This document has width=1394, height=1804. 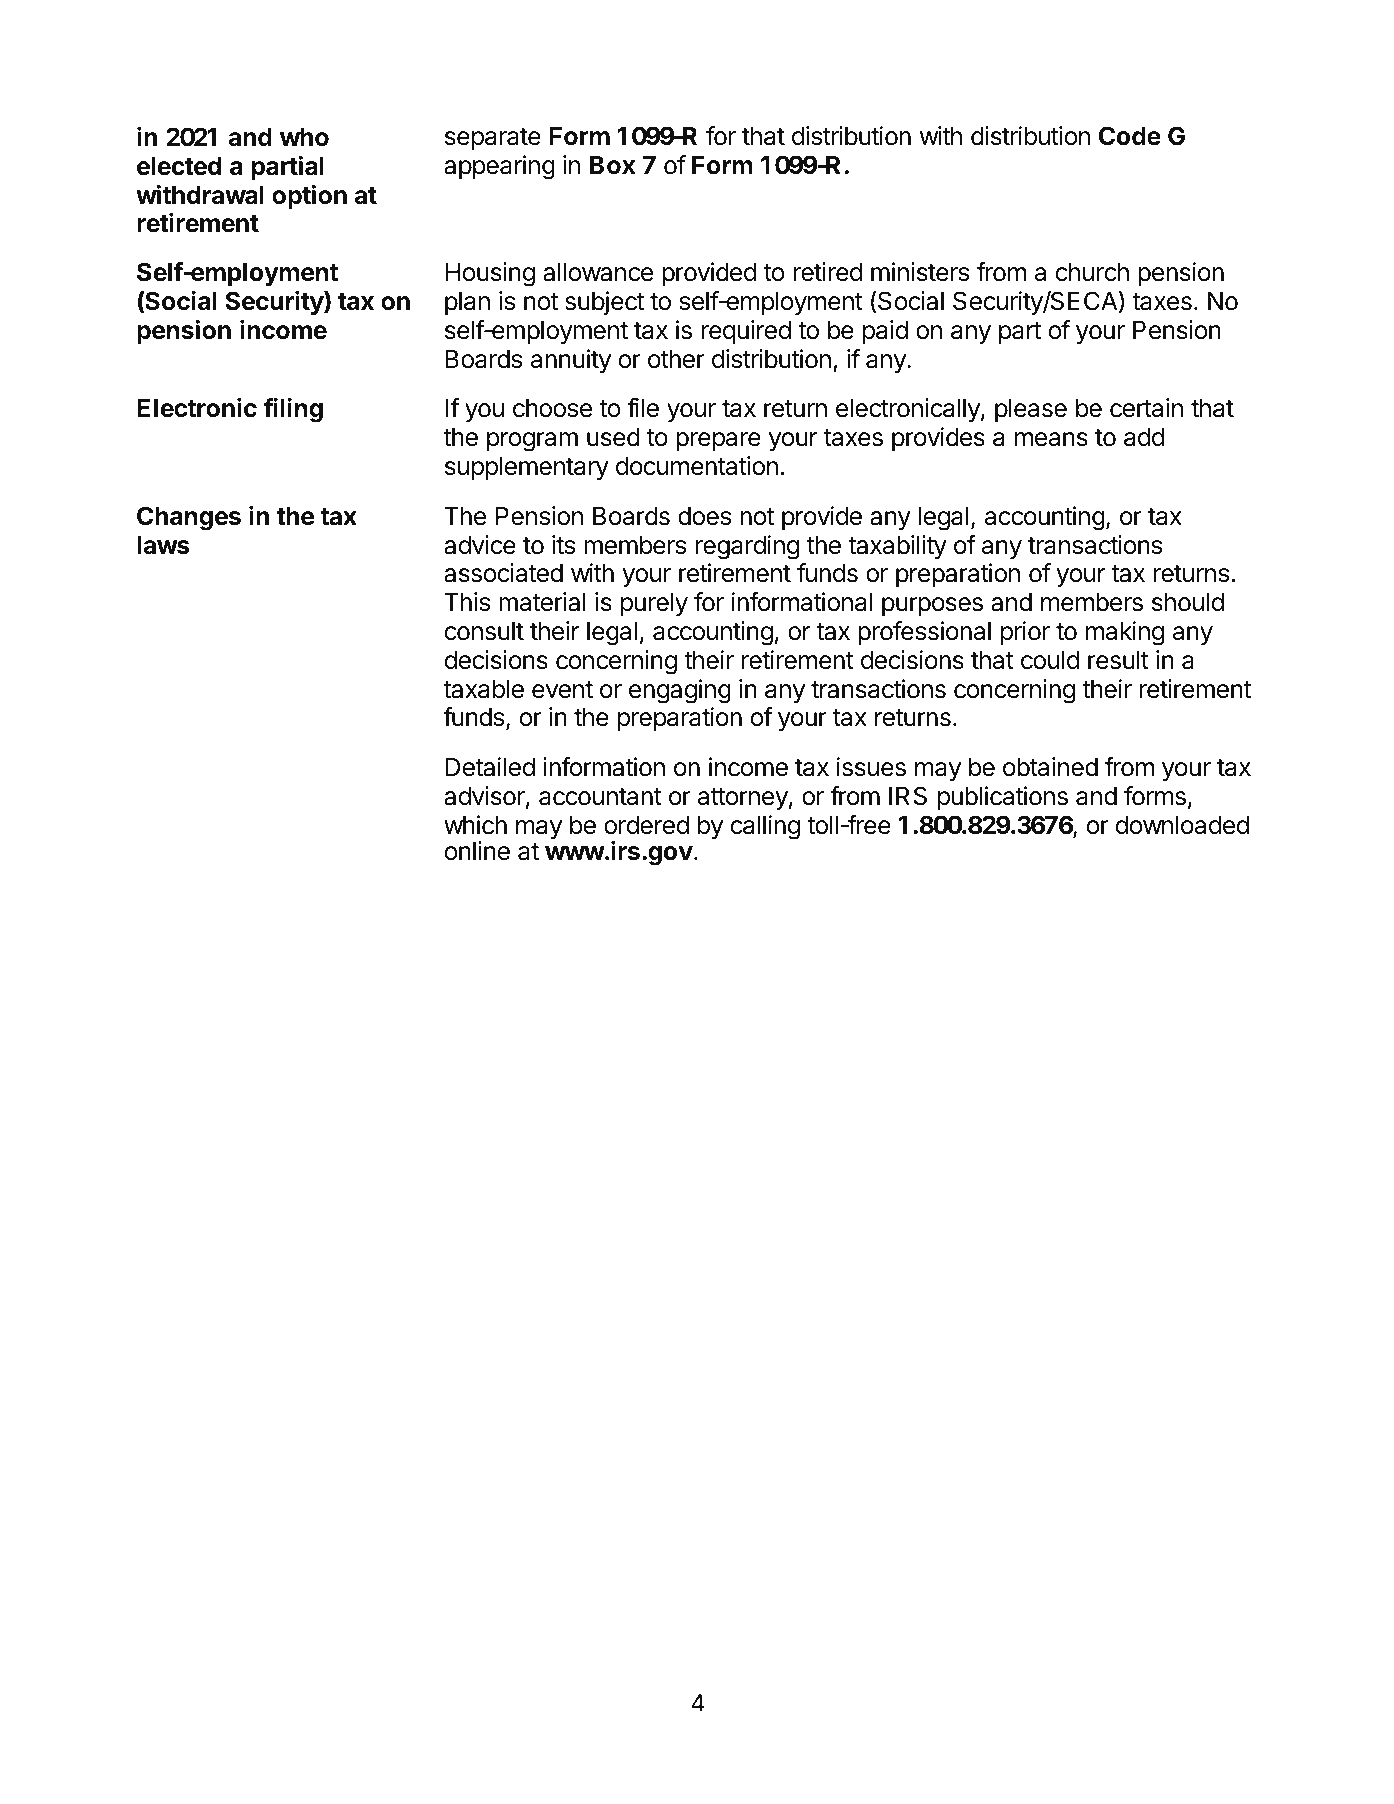 What do you see at coordinates (746, 332) in the document?
I see `required` at bounding box center [746, 332].
